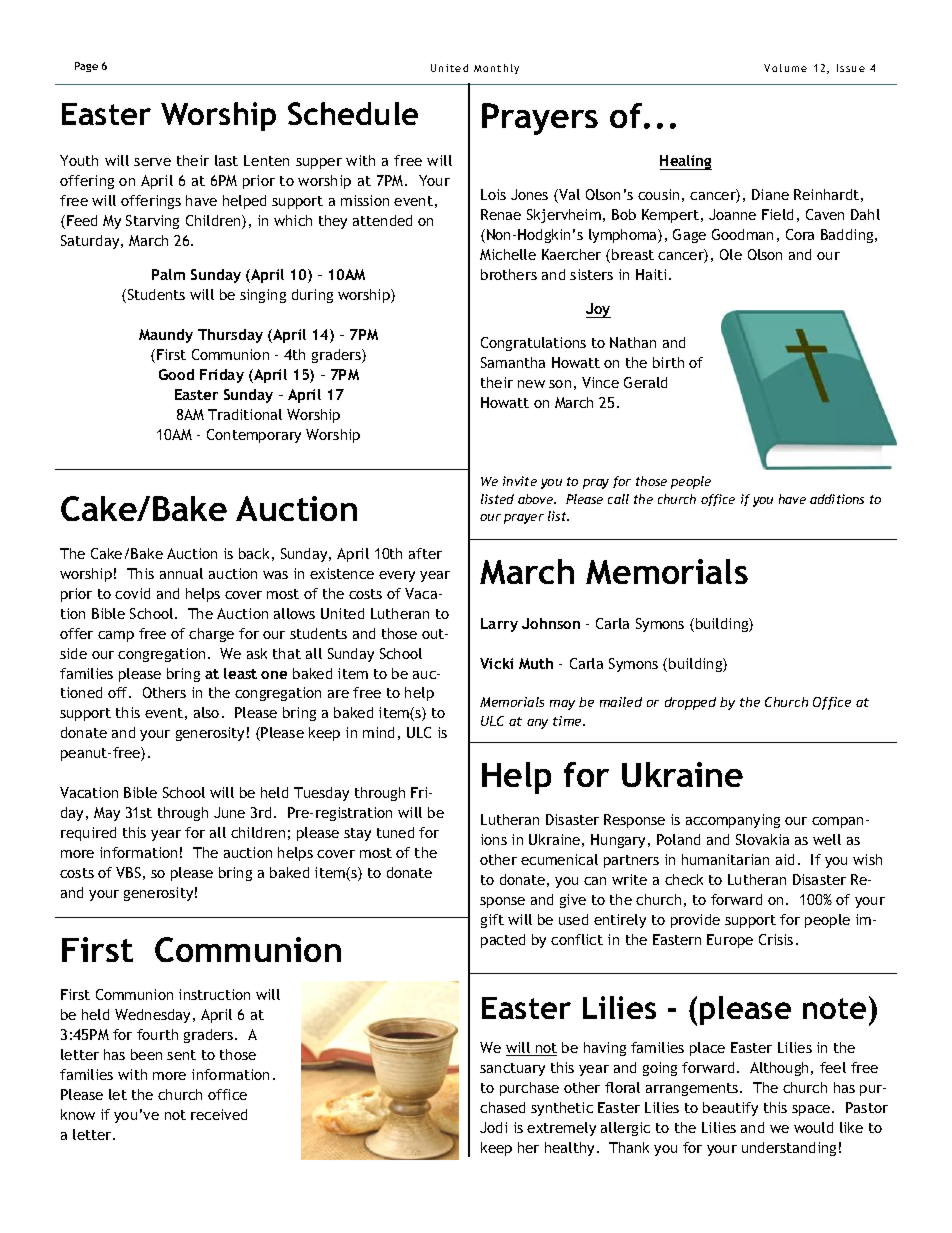 This screenshot has height=1233, width=952. I want to click on Healing, so click(686, 162).
